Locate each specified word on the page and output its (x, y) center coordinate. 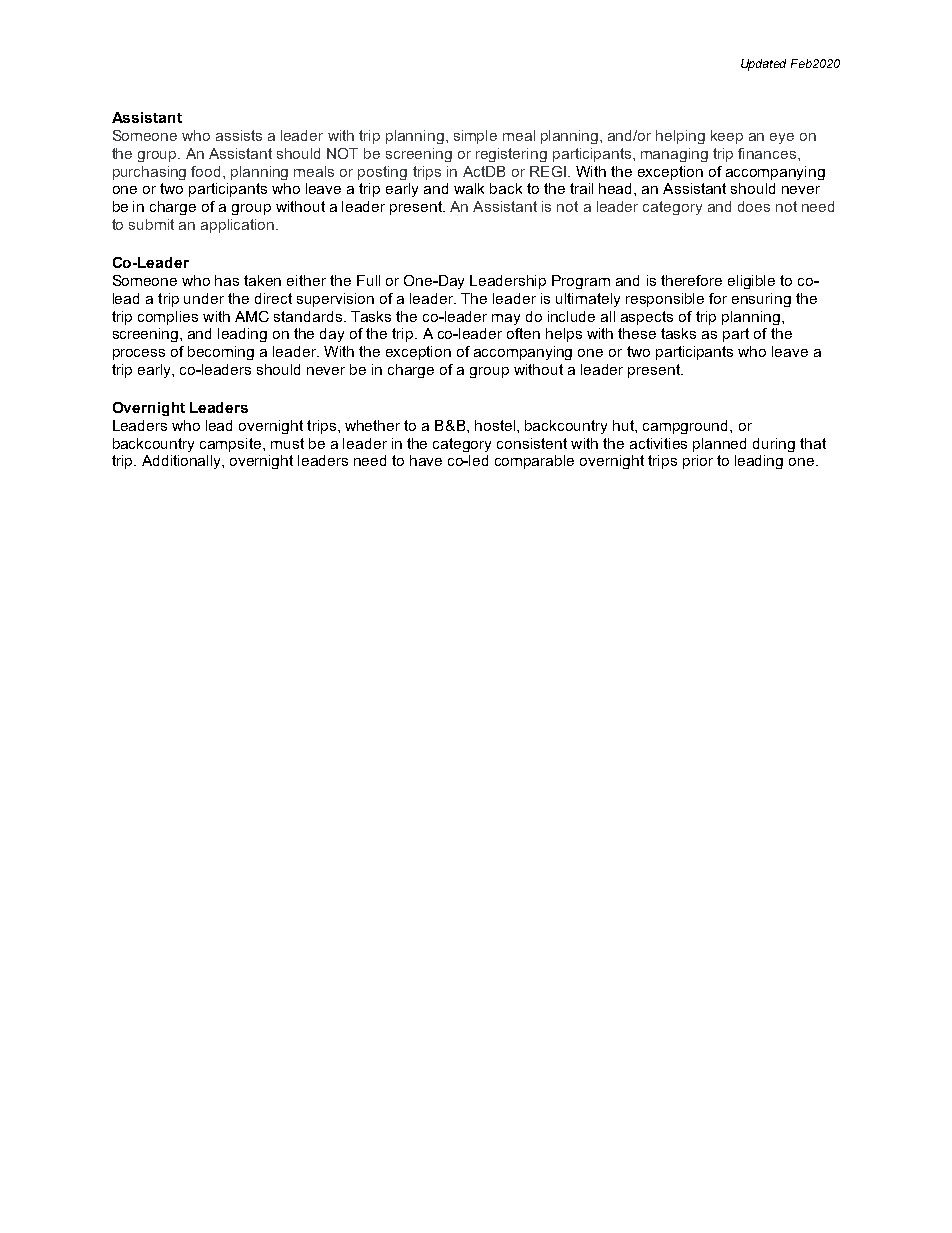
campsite (232, 445)
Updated (763, 65)
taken (262, 280)
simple (475, 137)
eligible (751, 282)
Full (368, 280)
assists (239, 135)
